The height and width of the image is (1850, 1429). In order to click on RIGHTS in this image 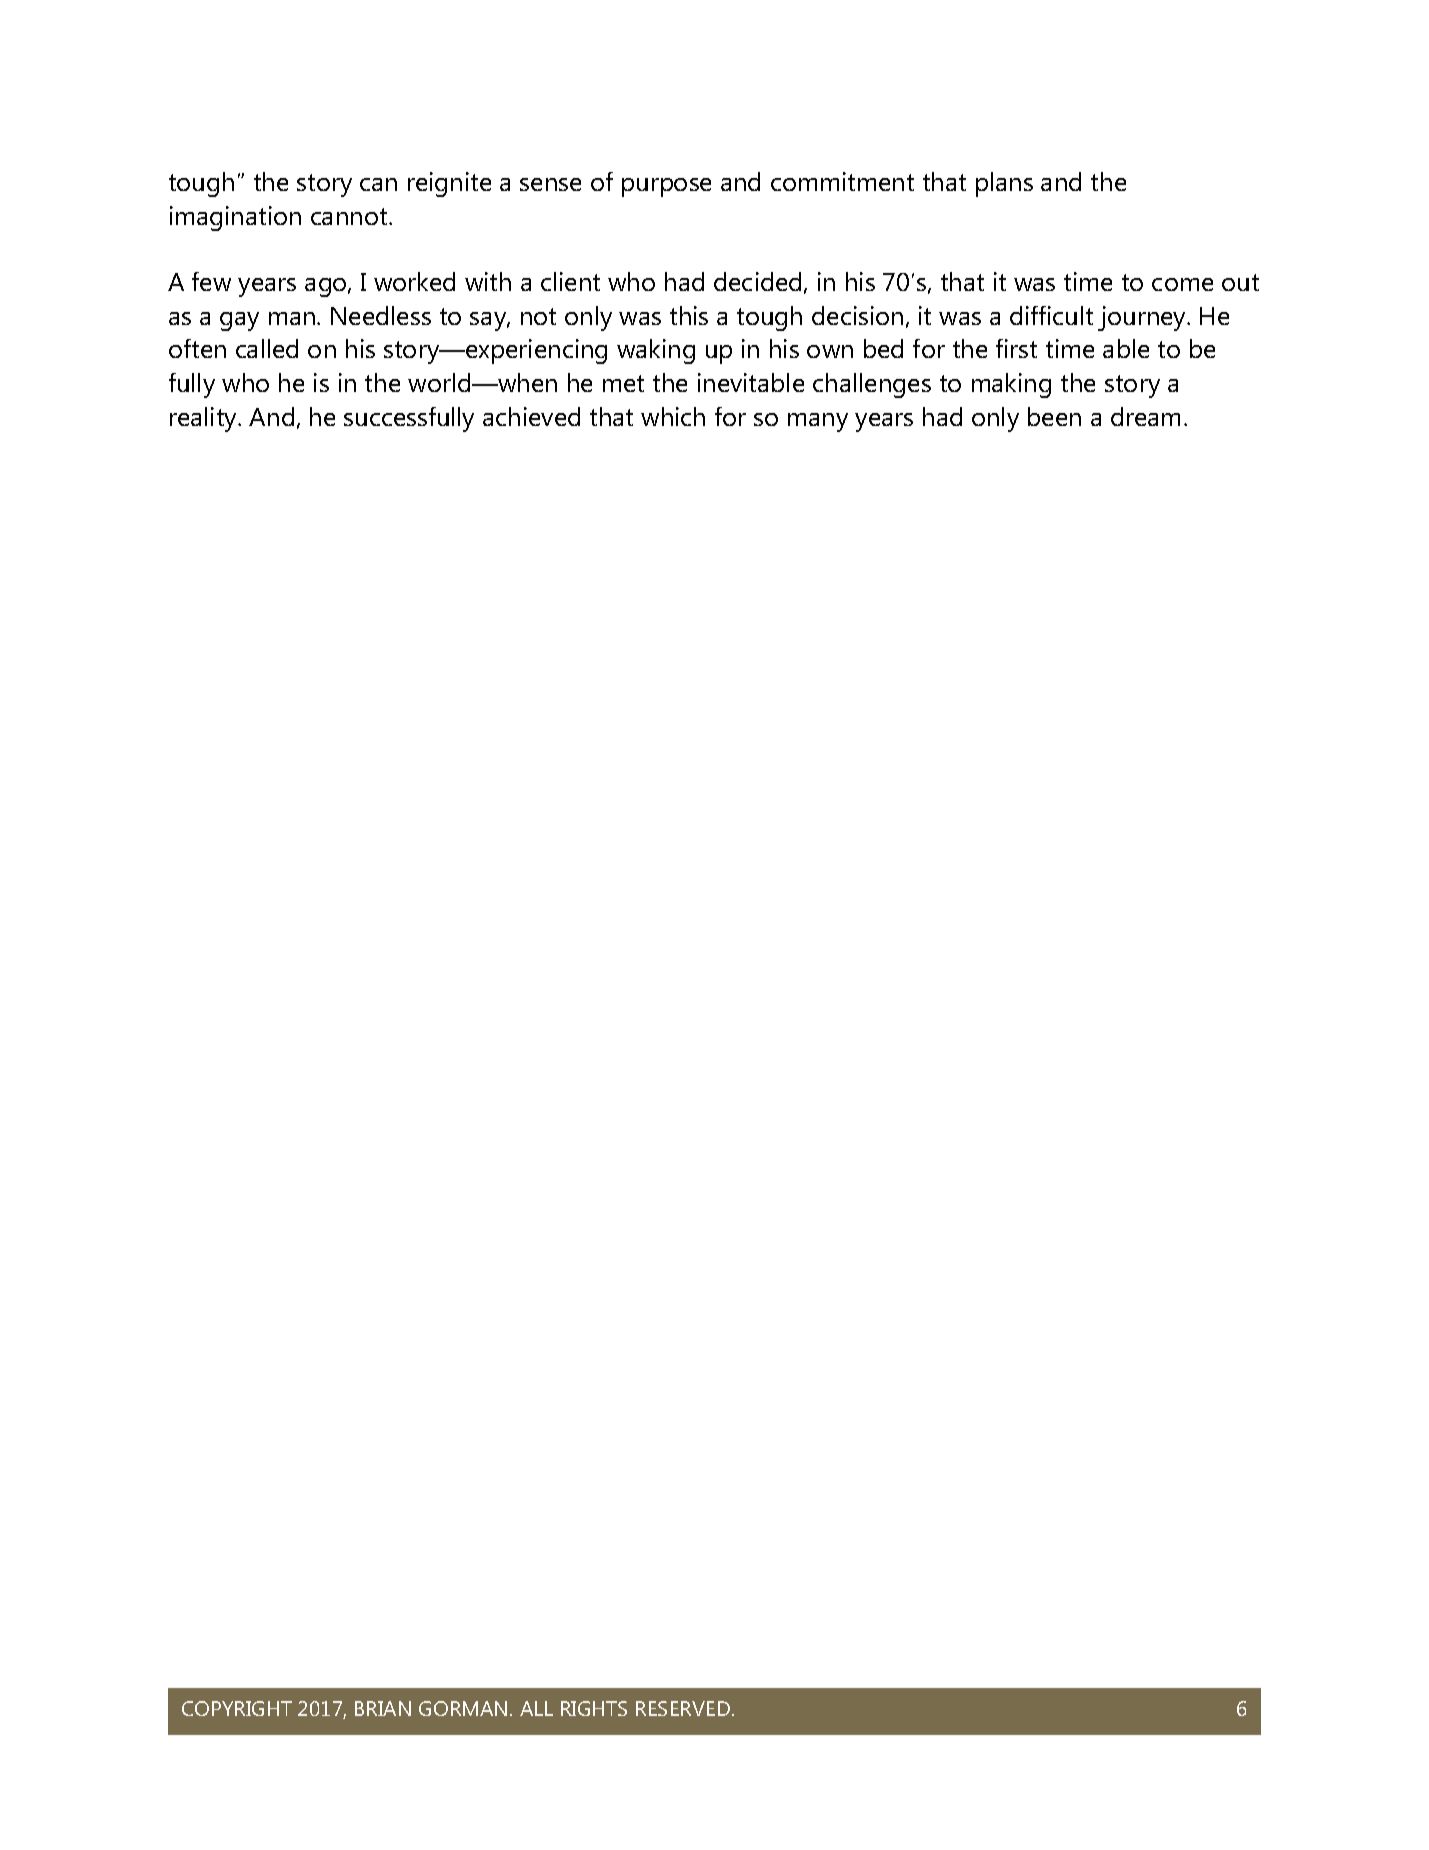, I will do `click(594, 1708)`.
